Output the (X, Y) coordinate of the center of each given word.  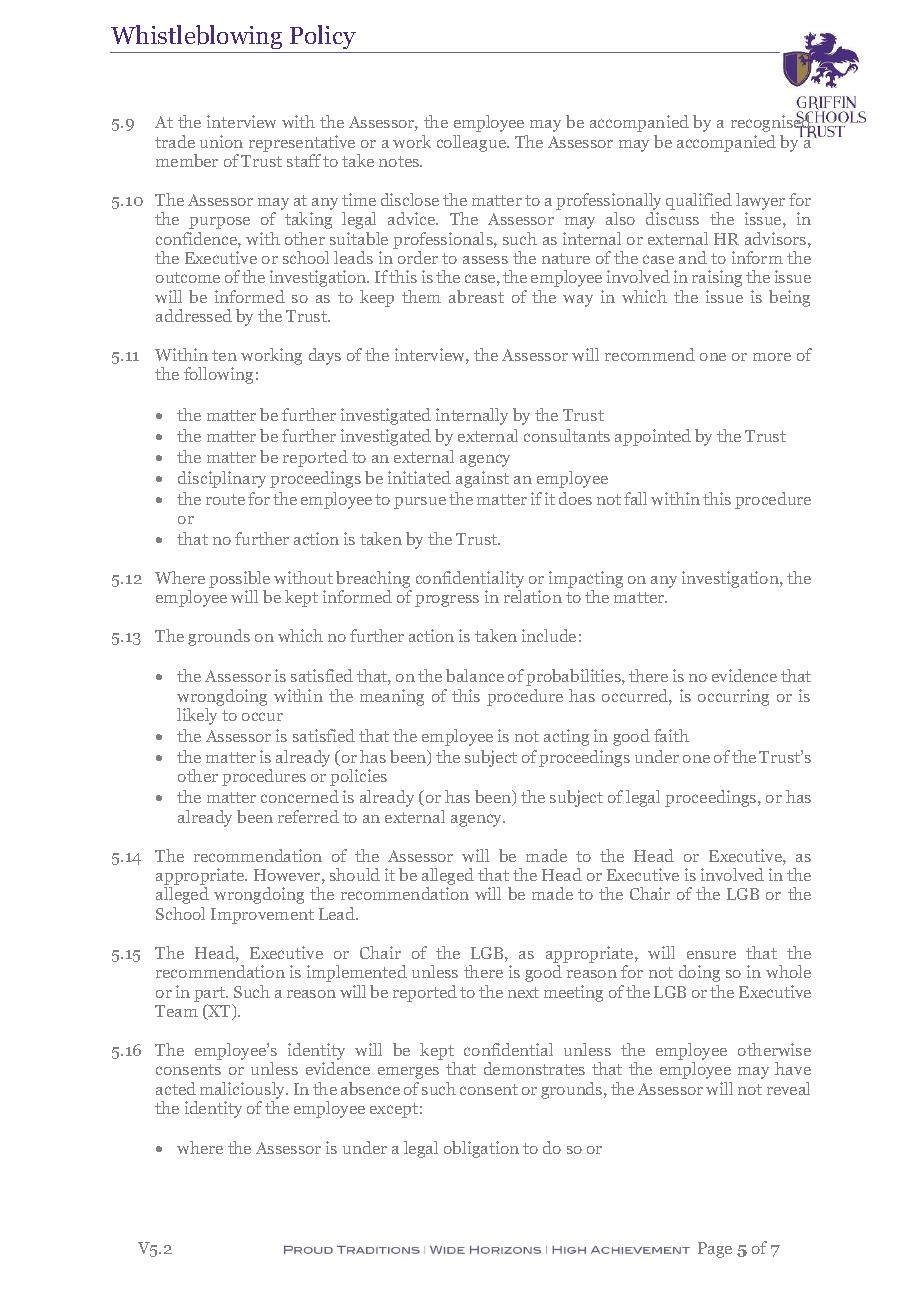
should (355, 874)
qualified (699, 201)
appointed (653, 437)
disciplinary (222, 479)
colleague (473, 143)
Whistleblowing (197, 39)
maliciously (244, 1090)
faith (671, 735)
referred (308, 816)
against (482, 479)
